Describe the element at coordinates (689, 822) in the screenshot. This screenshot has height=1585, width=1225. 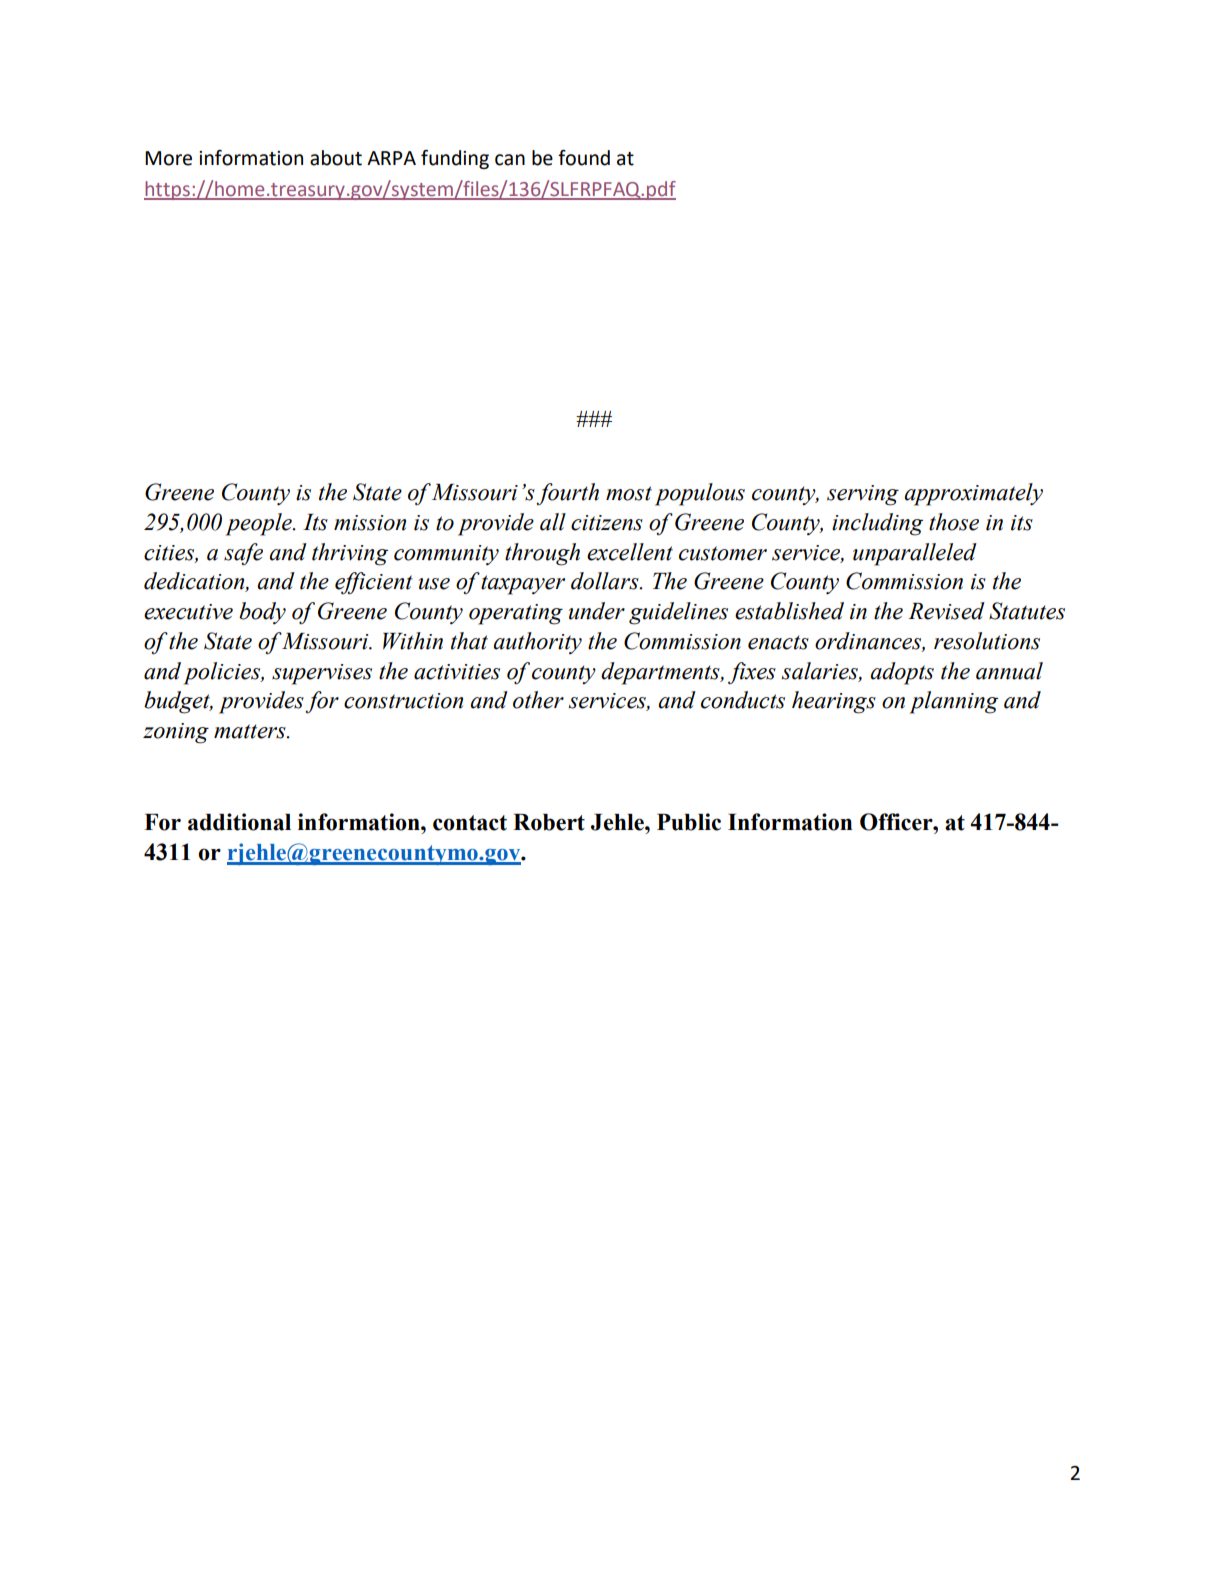
I see `Public` at that location.
